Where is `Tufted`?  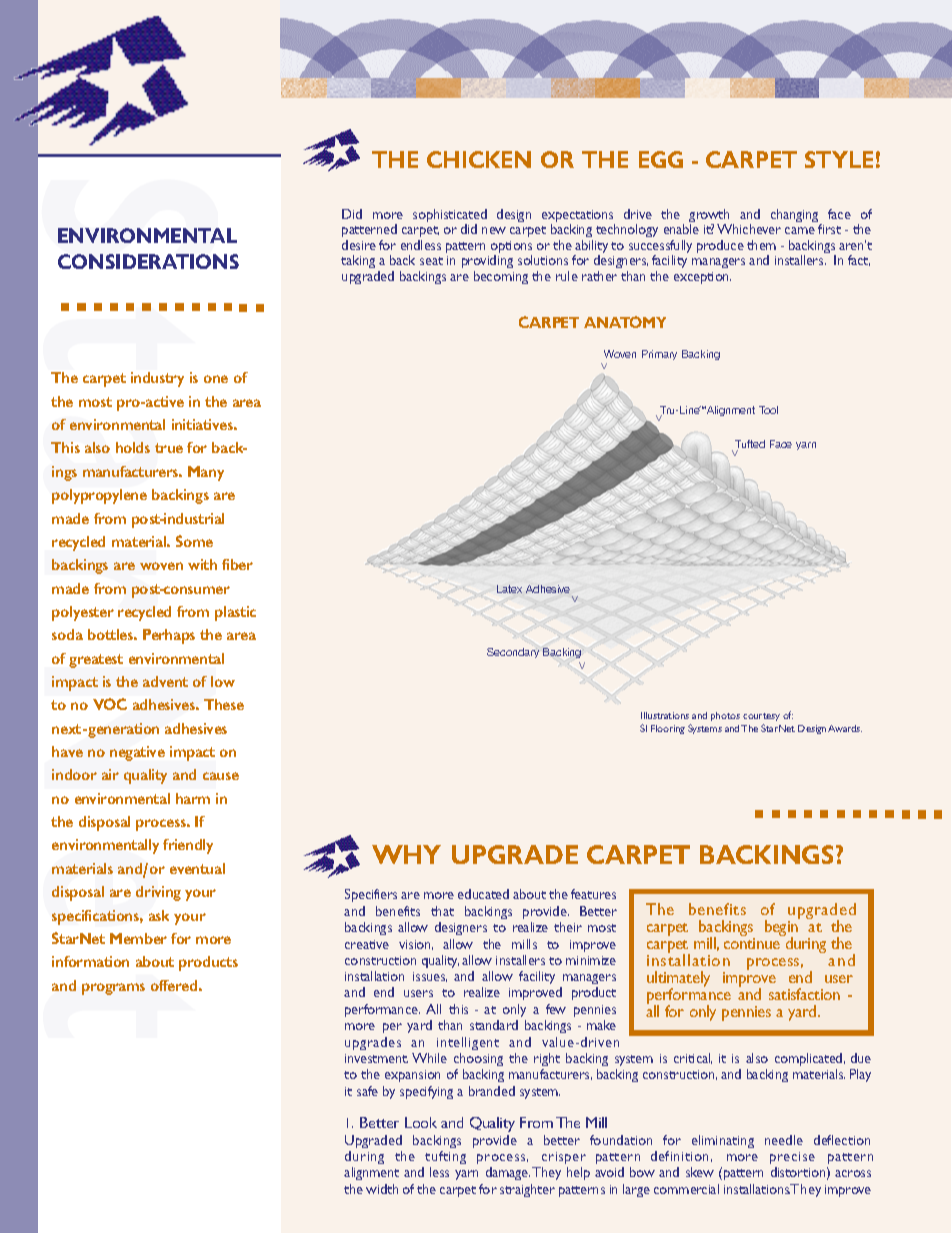
Tufted is located at coordinates (750, 446).
